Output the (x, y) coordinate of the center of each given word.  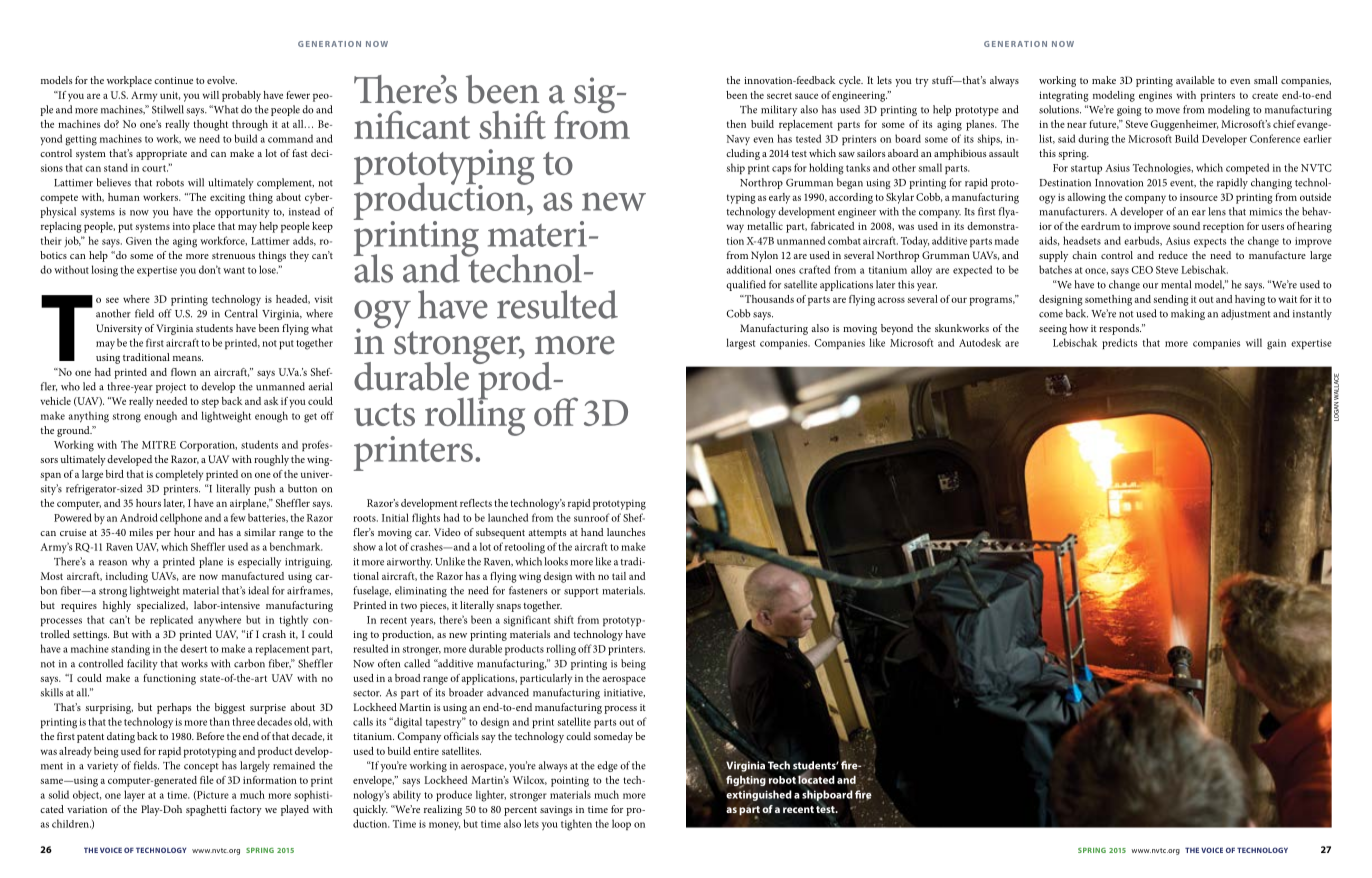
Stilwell (168, 109)
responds (1120, 329)
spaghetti (206, 810)
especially (259, 562)
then (736, 124)
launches (626, 532)
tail (619, 576)
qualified (746, 285)
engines (1155, 97)
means (188, 358)
